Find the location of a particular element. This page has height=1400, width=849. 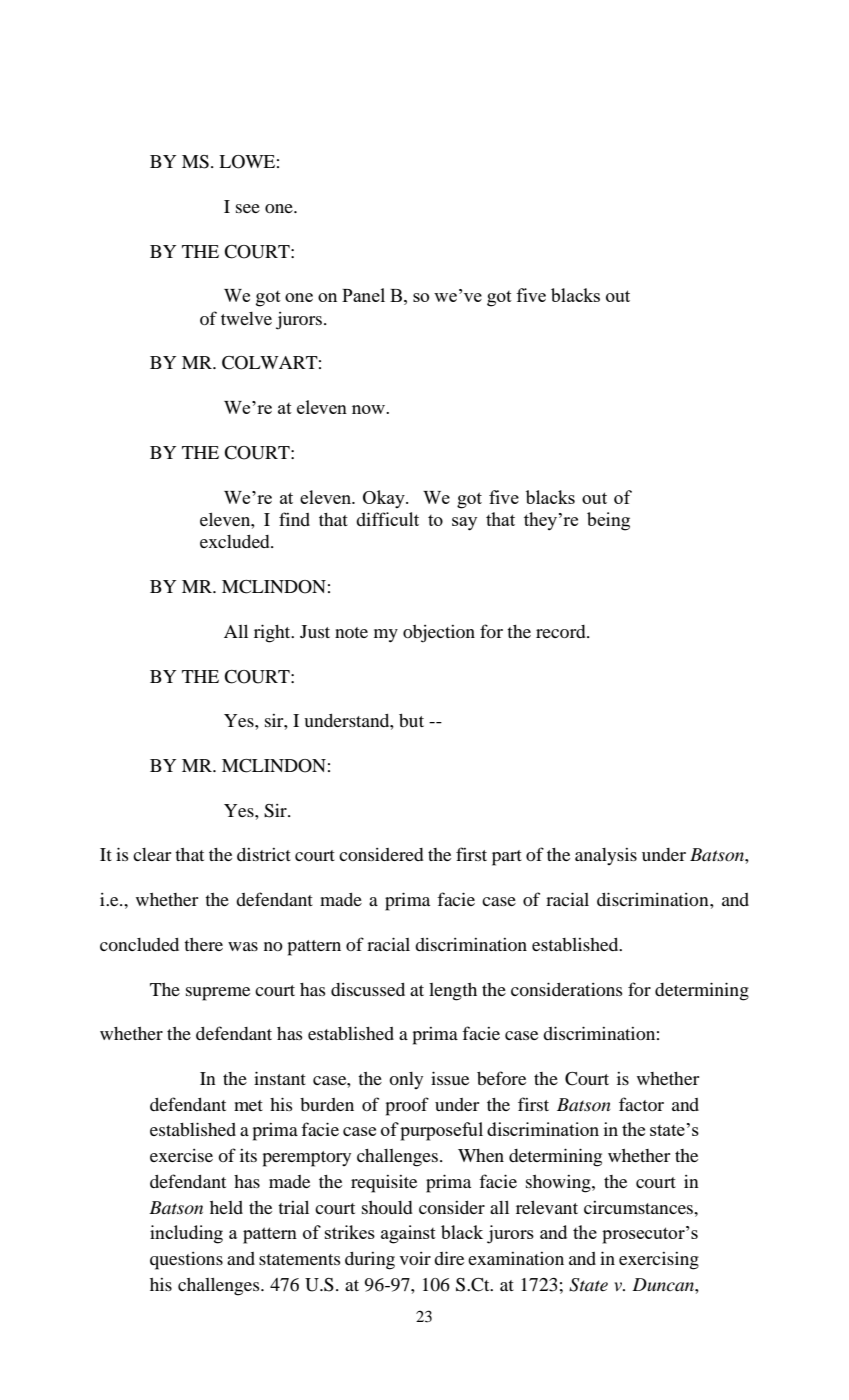

against is located at coordinates (408, 1234).
